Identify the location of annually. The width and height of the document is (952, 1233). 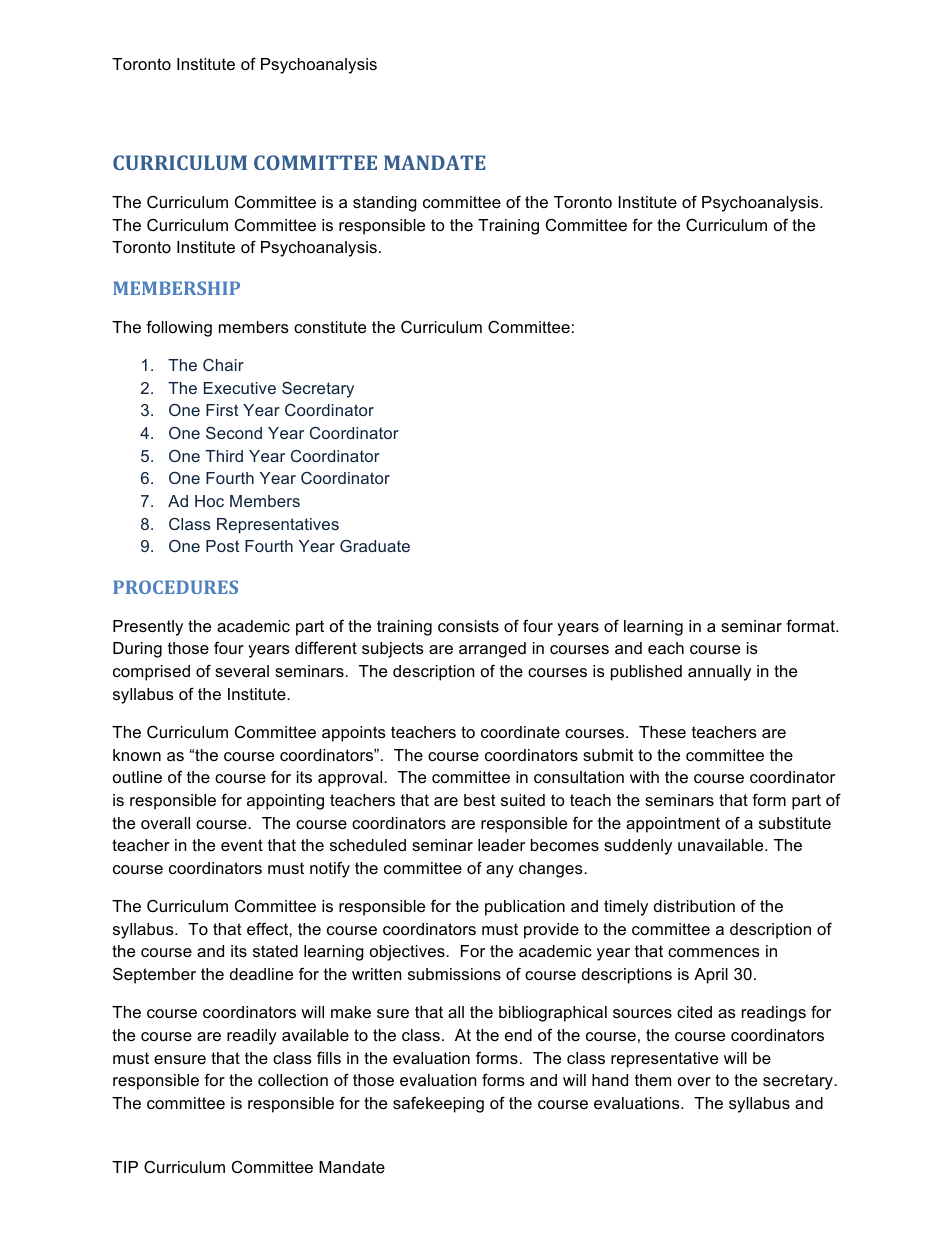
(719, 673).
